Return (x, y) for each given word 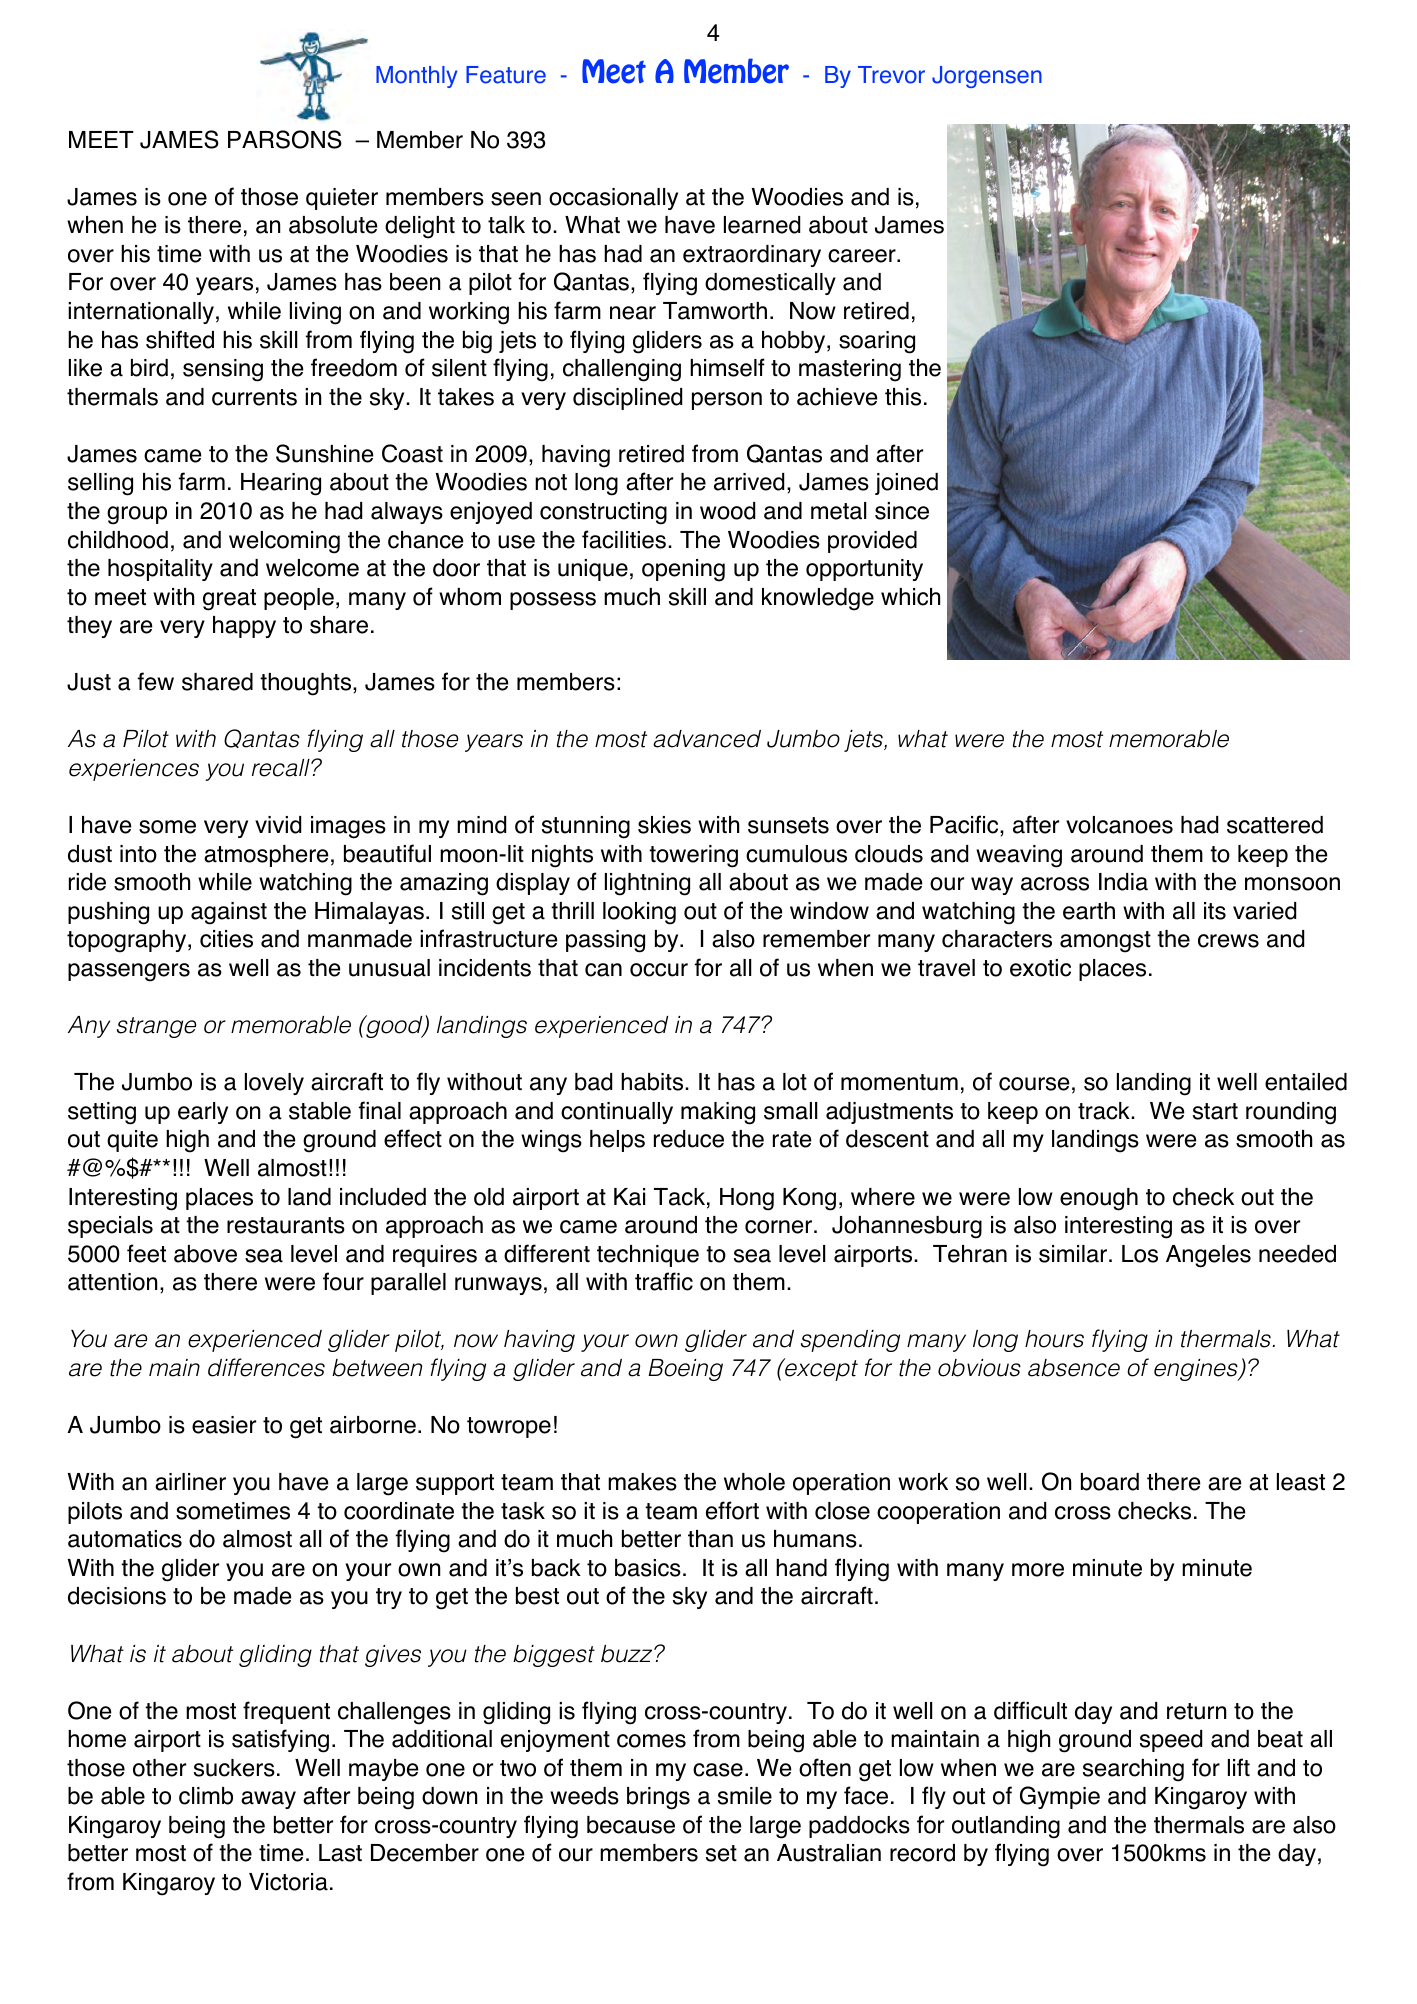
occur (659, 970)
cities (226, 939)
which (910, 597)
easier (224, 1425)
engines (1197, 1370)
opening (683, 570)
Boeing (685, 1370)
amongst (1105, 942)
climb (206, 1796)
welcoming (284, 542)
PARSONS (285, 139)
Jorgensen (987, 77)
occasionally (613, 199)
